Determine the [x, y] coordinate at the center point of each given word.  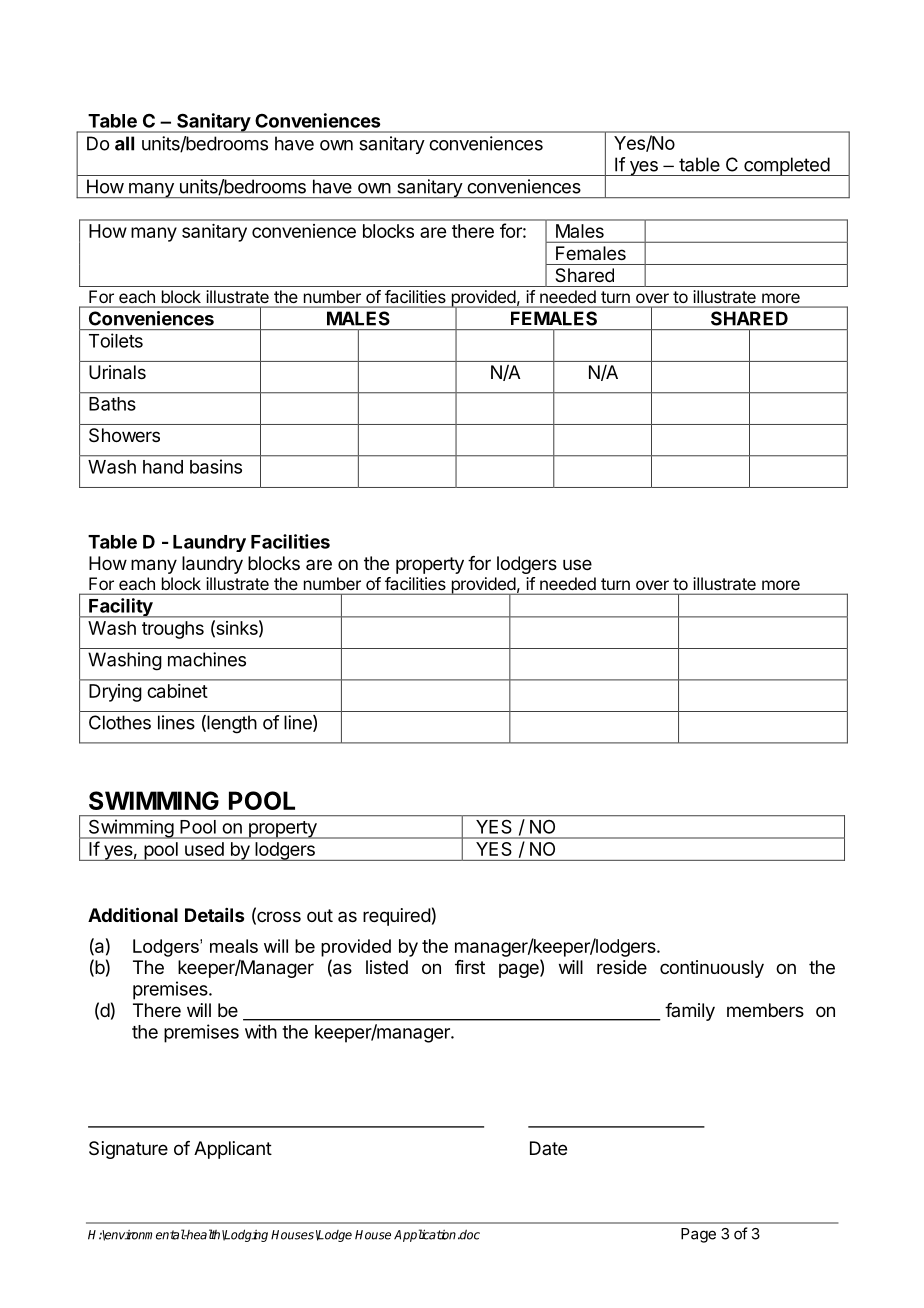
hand [163, 467]
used [204, 849]
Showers [124, 435]
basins [216, 466]
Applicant [233, 1150]
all [124, 143]
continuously [712, 969]
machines [207, 659]
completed [786, 166]
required [397, 917]
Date [548, 1148]
